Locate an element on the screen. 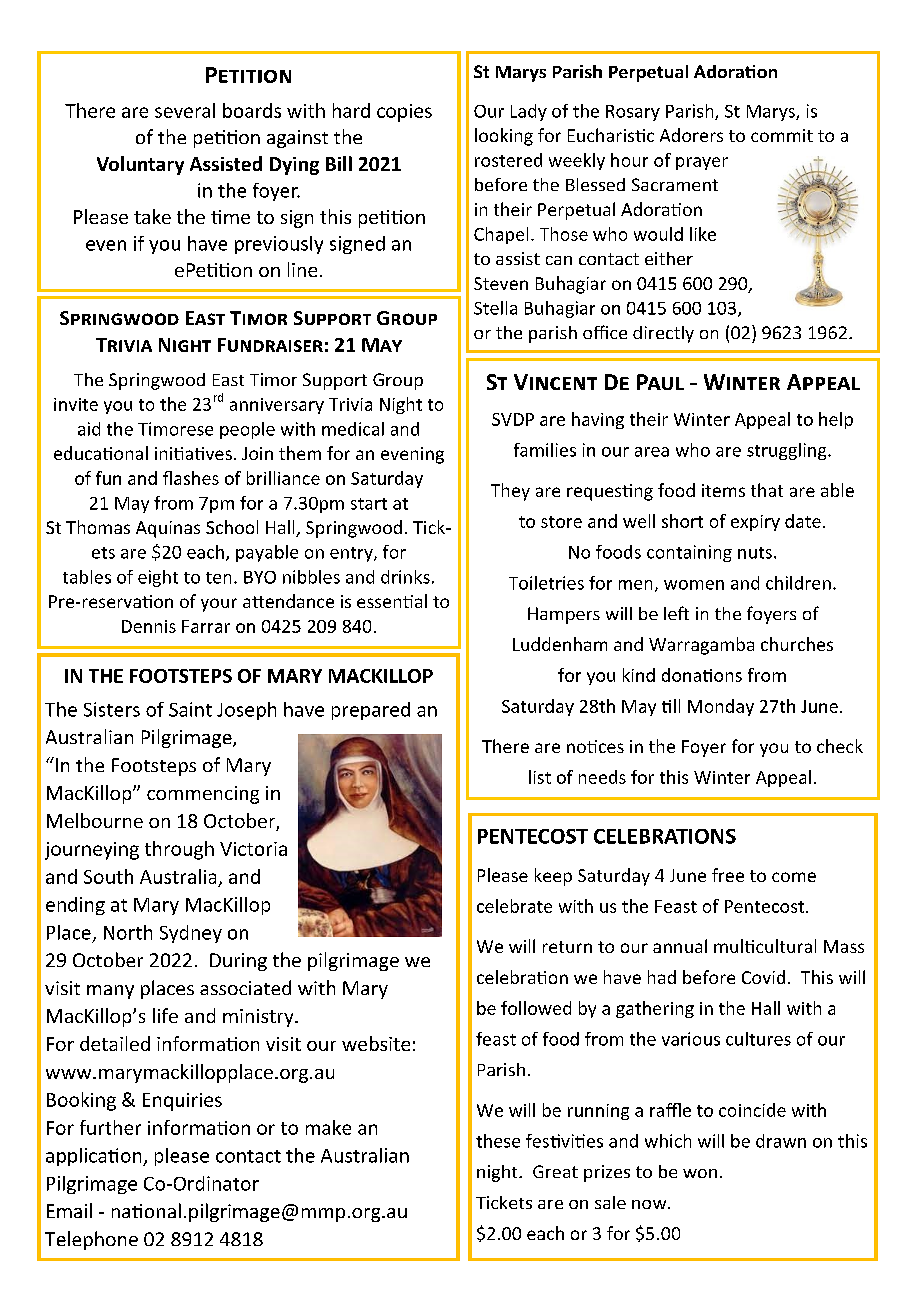  donations is located at coordinates (702, 675).
